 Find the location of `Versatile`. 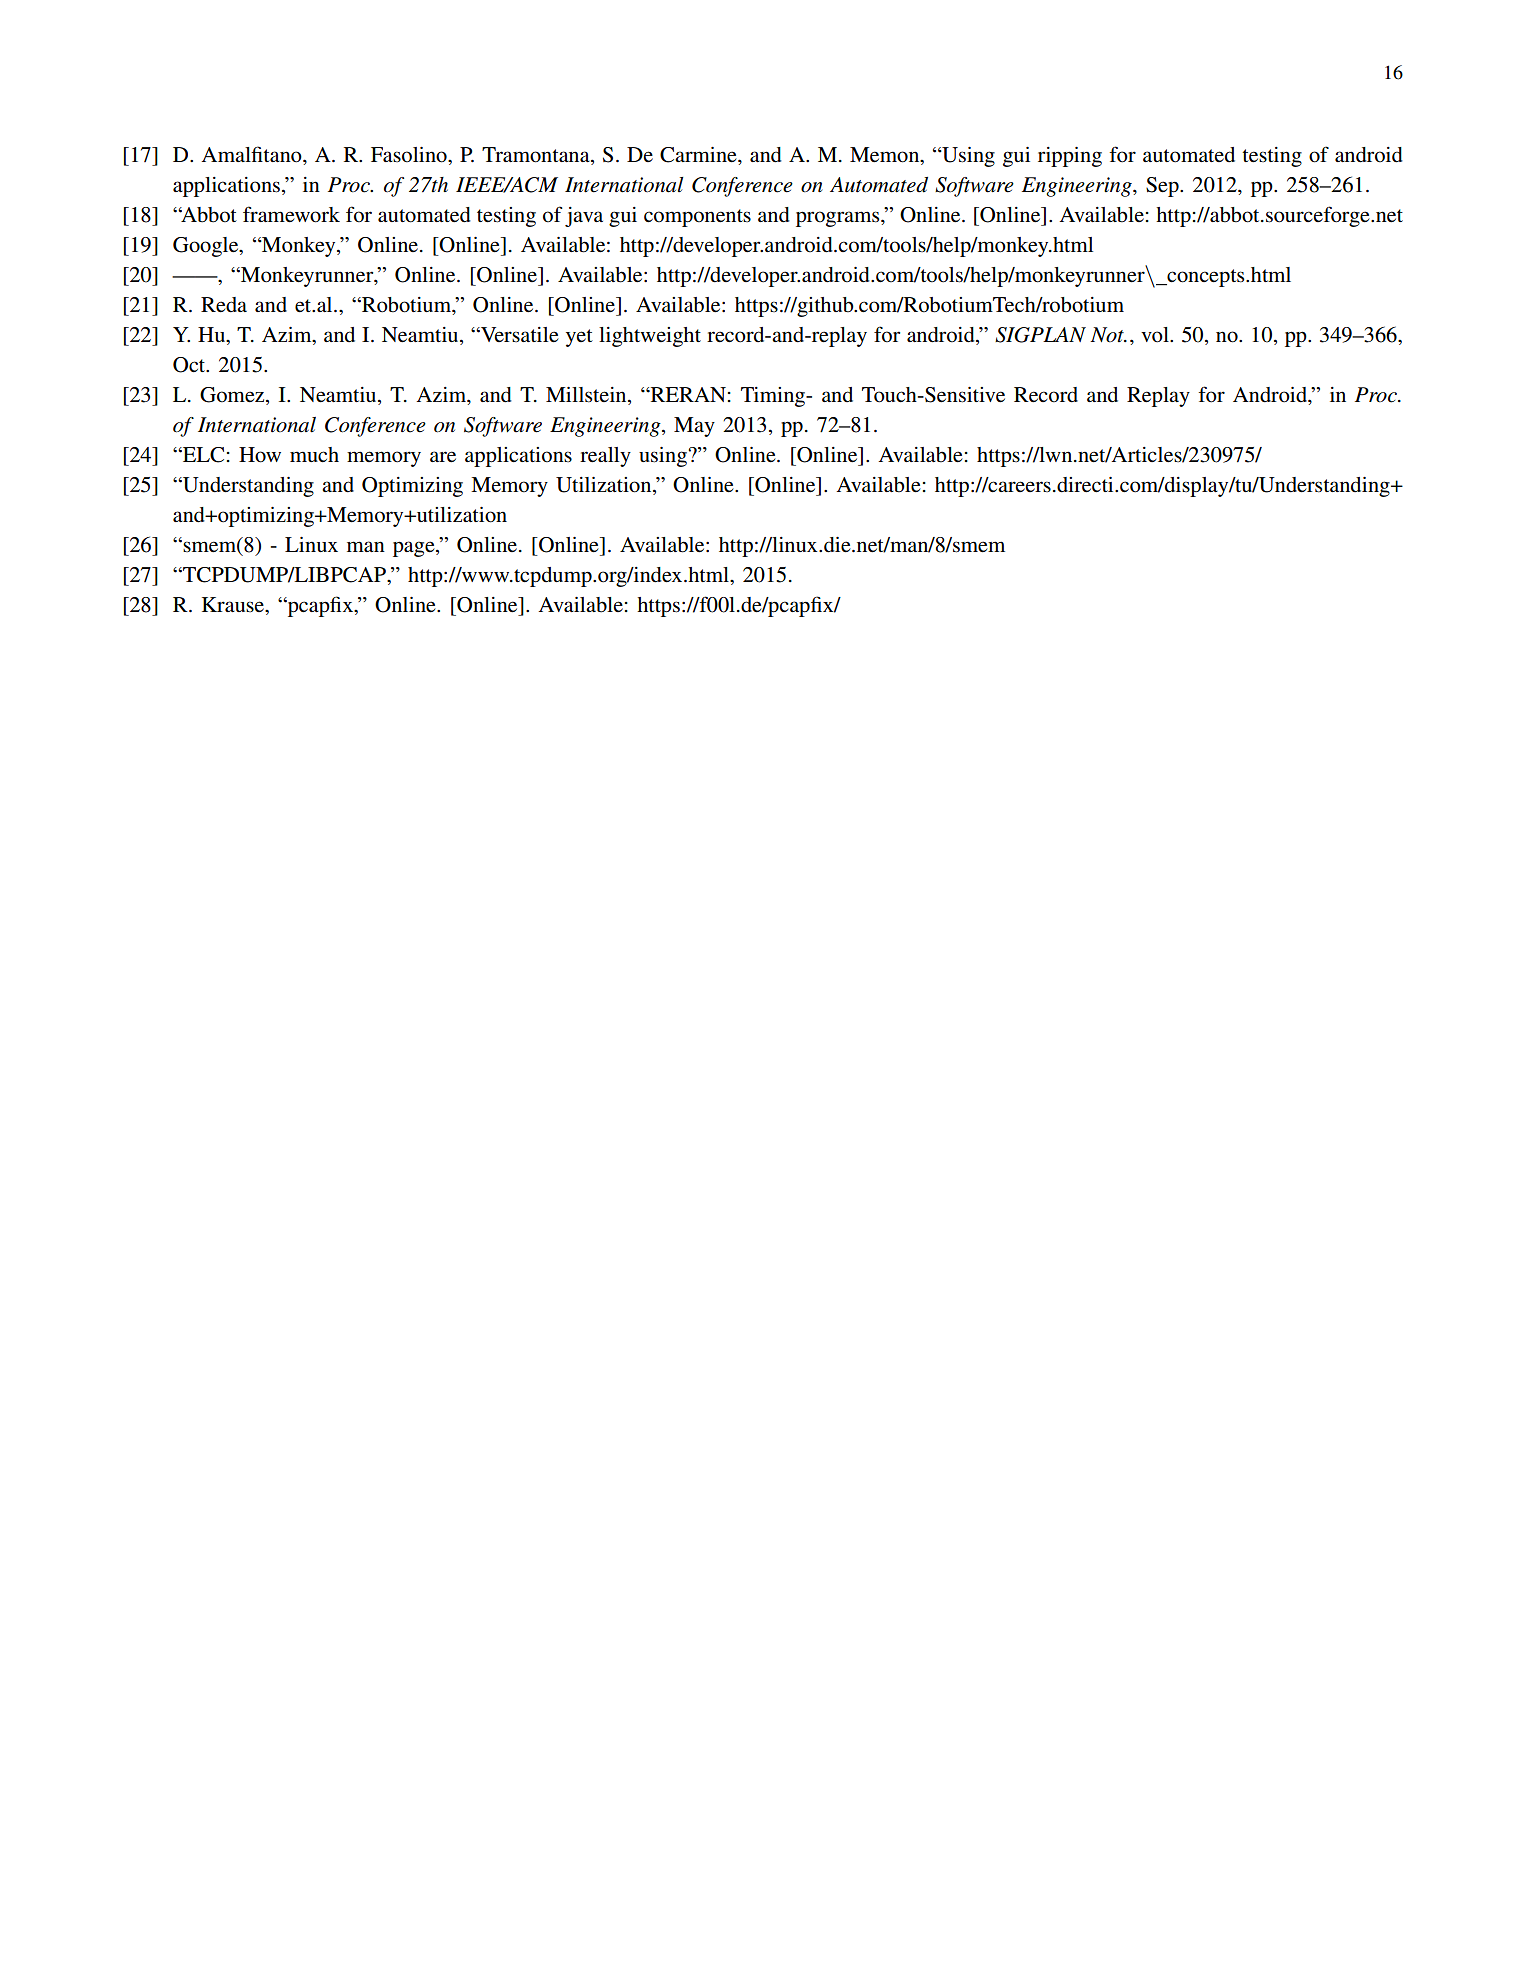

Versatile is located at coordinates (519, 335).
